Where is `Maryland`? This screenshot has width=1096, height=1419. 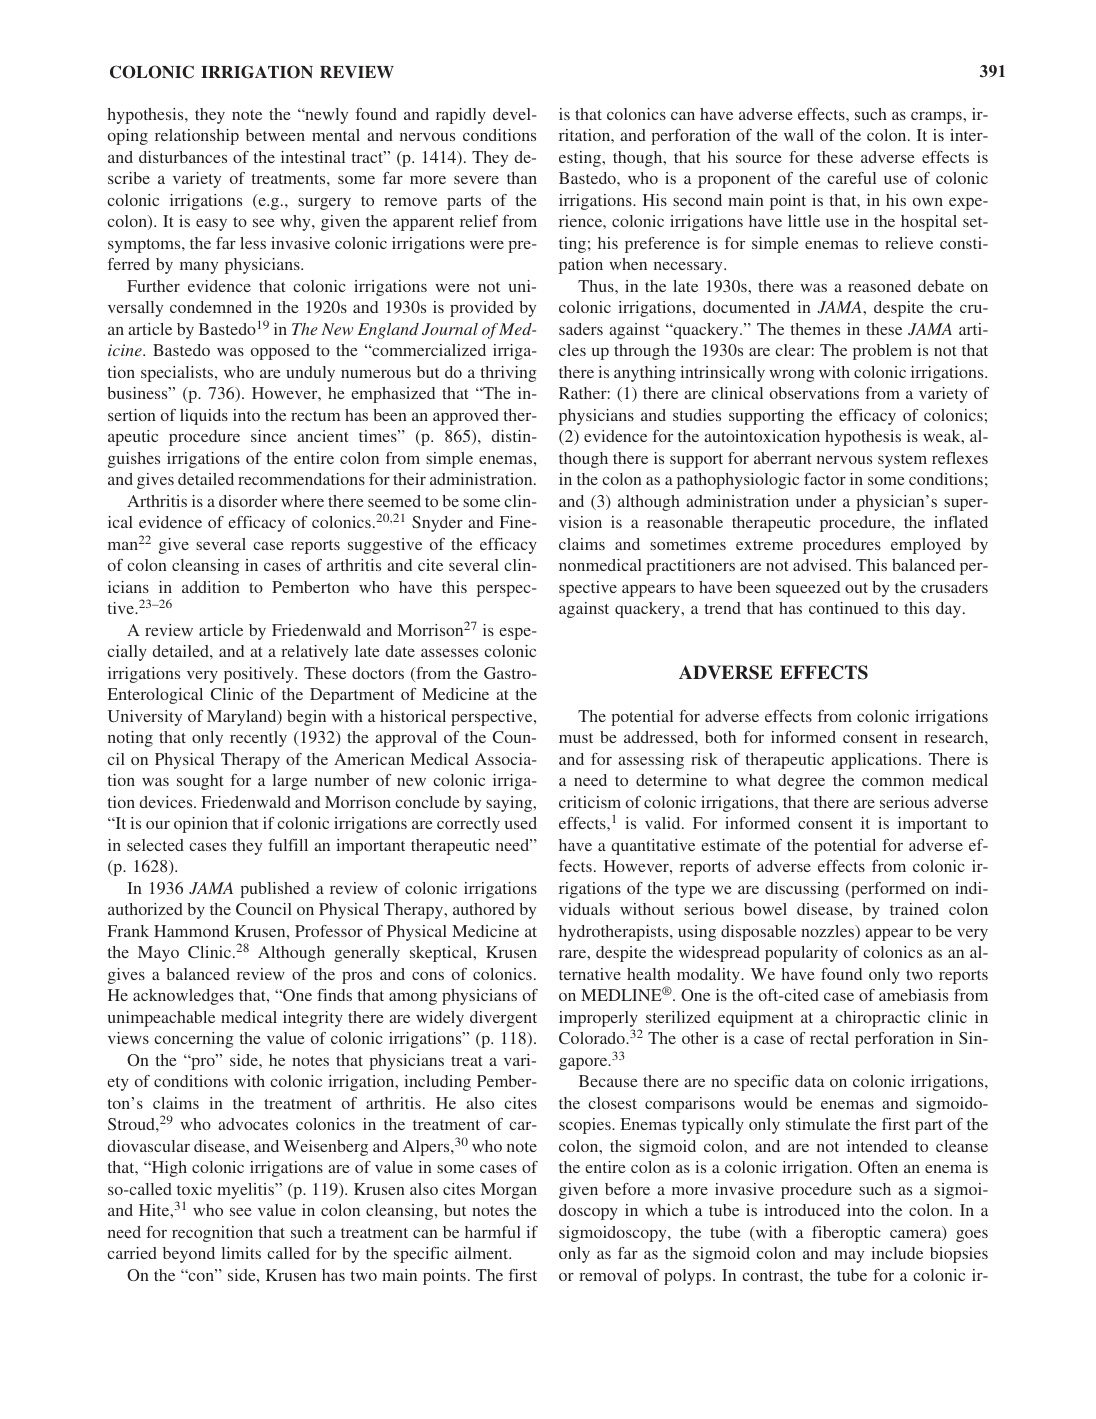
Maryland is located at coordinates (243, 718).
